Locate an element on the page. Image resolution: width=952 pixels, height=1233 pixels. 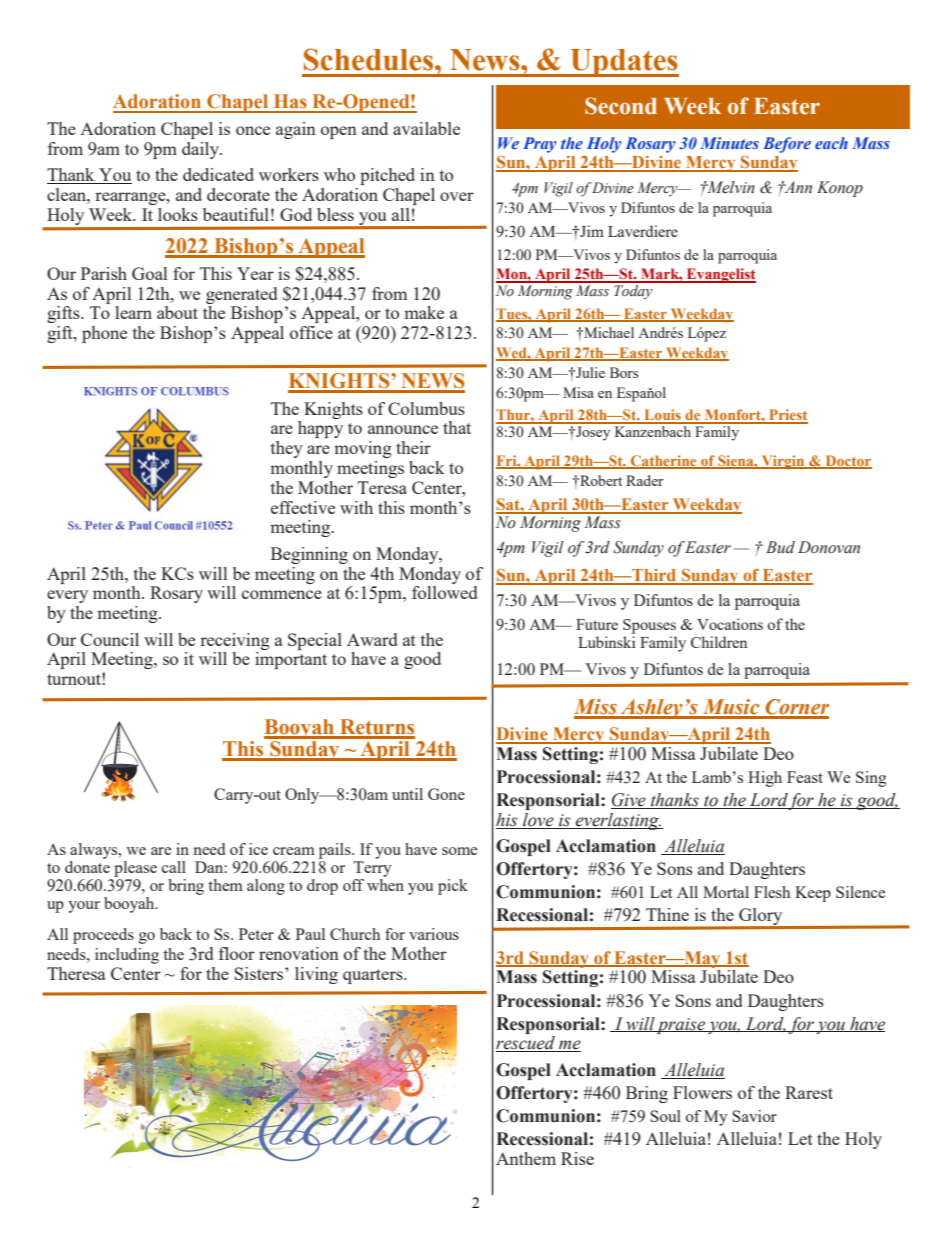
Council is located at coordinates (110, 639).
